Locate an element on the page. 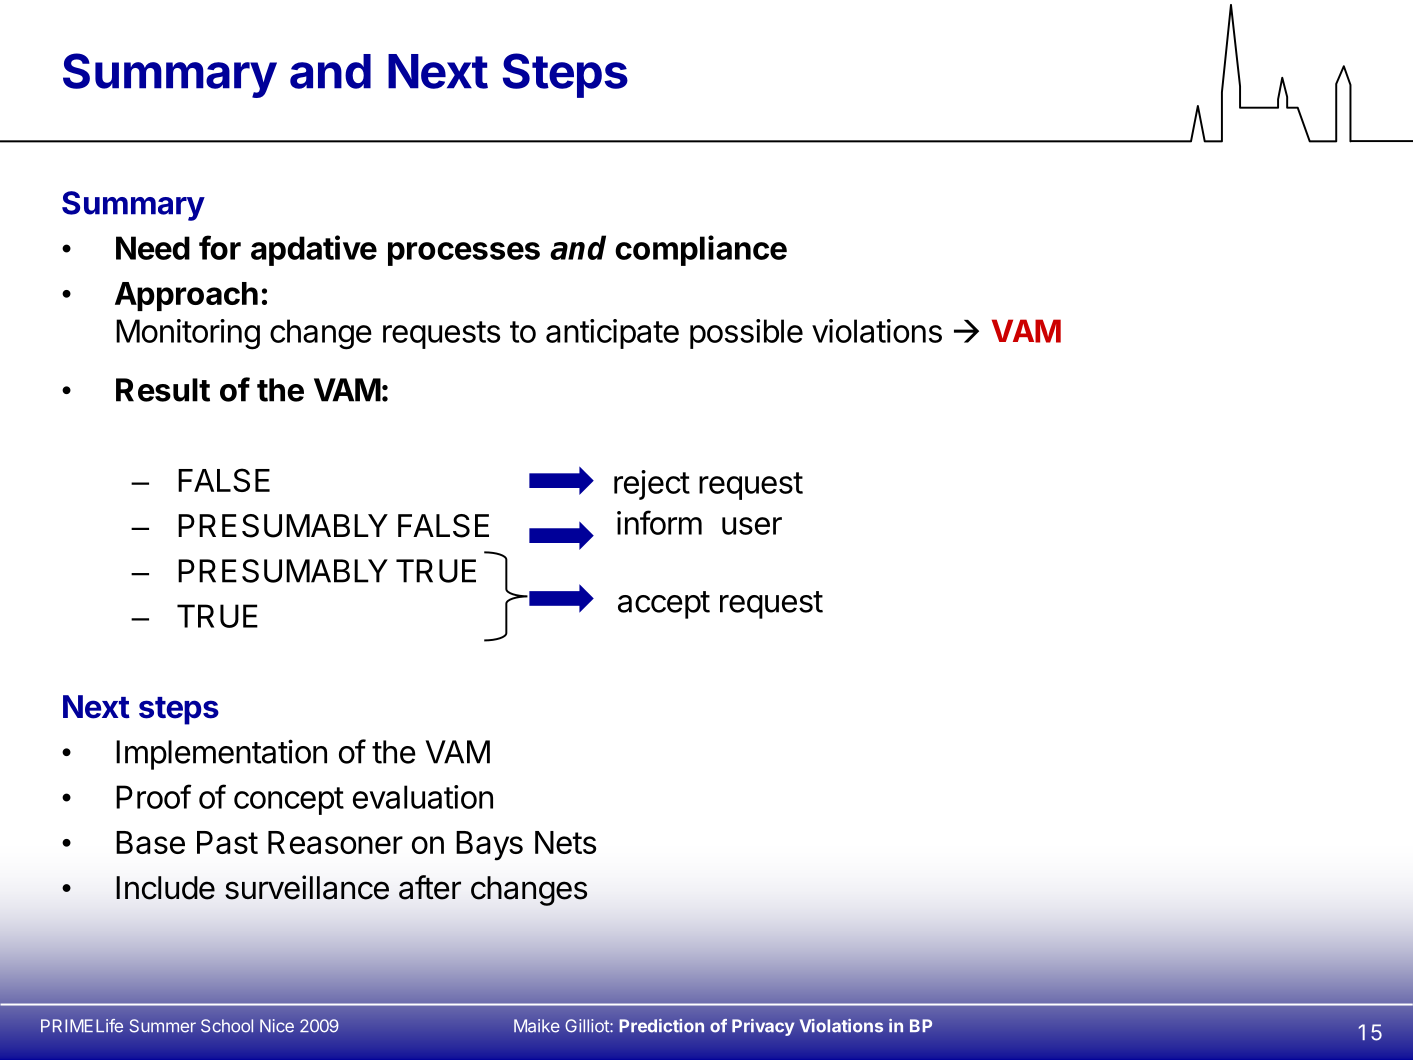 The height and width of the image is (1060, 1413). School is located at coordinates (227, 1026).
